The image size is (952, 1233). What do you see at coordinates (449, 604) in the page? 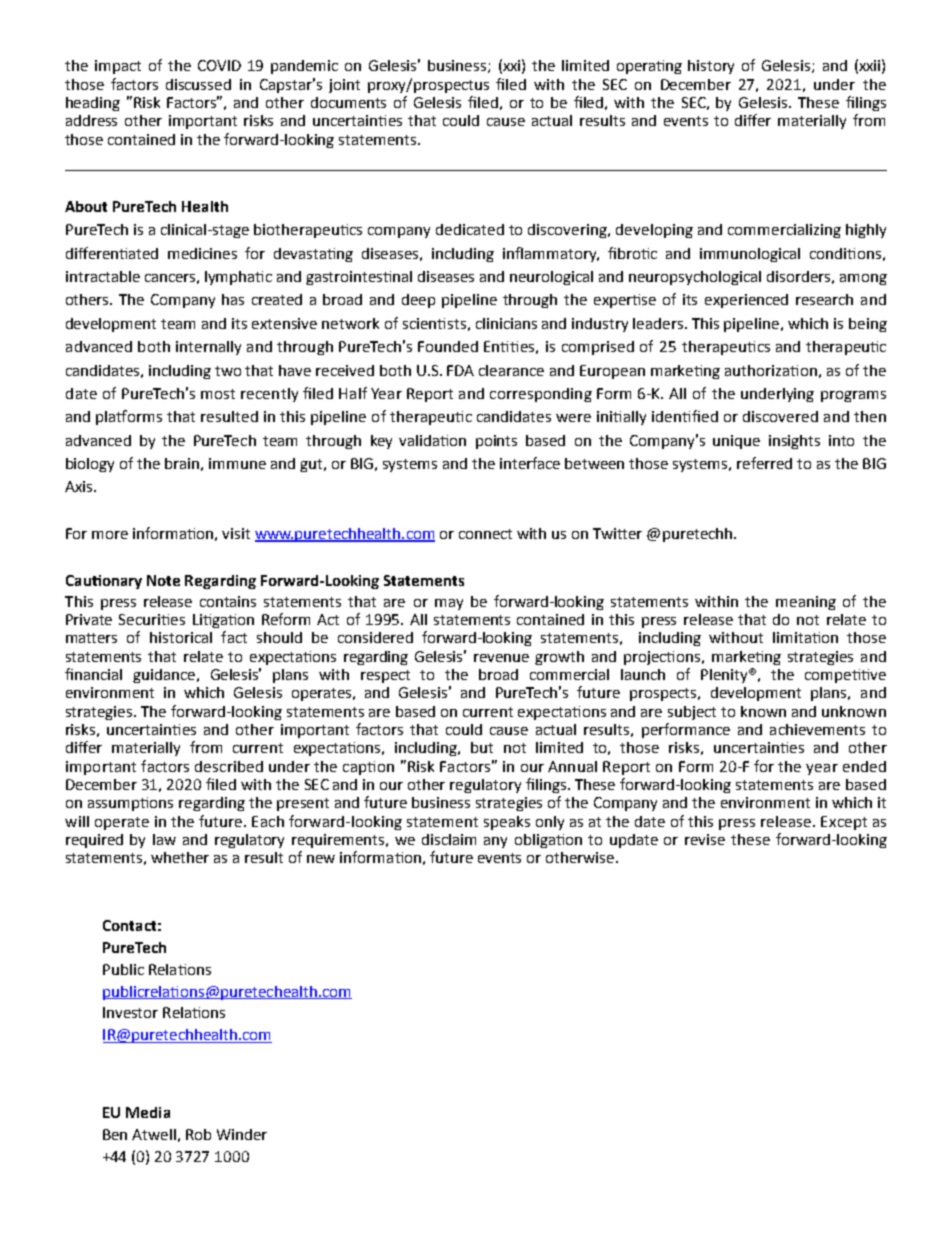
I see `may` at bounding box center [449, 604].
